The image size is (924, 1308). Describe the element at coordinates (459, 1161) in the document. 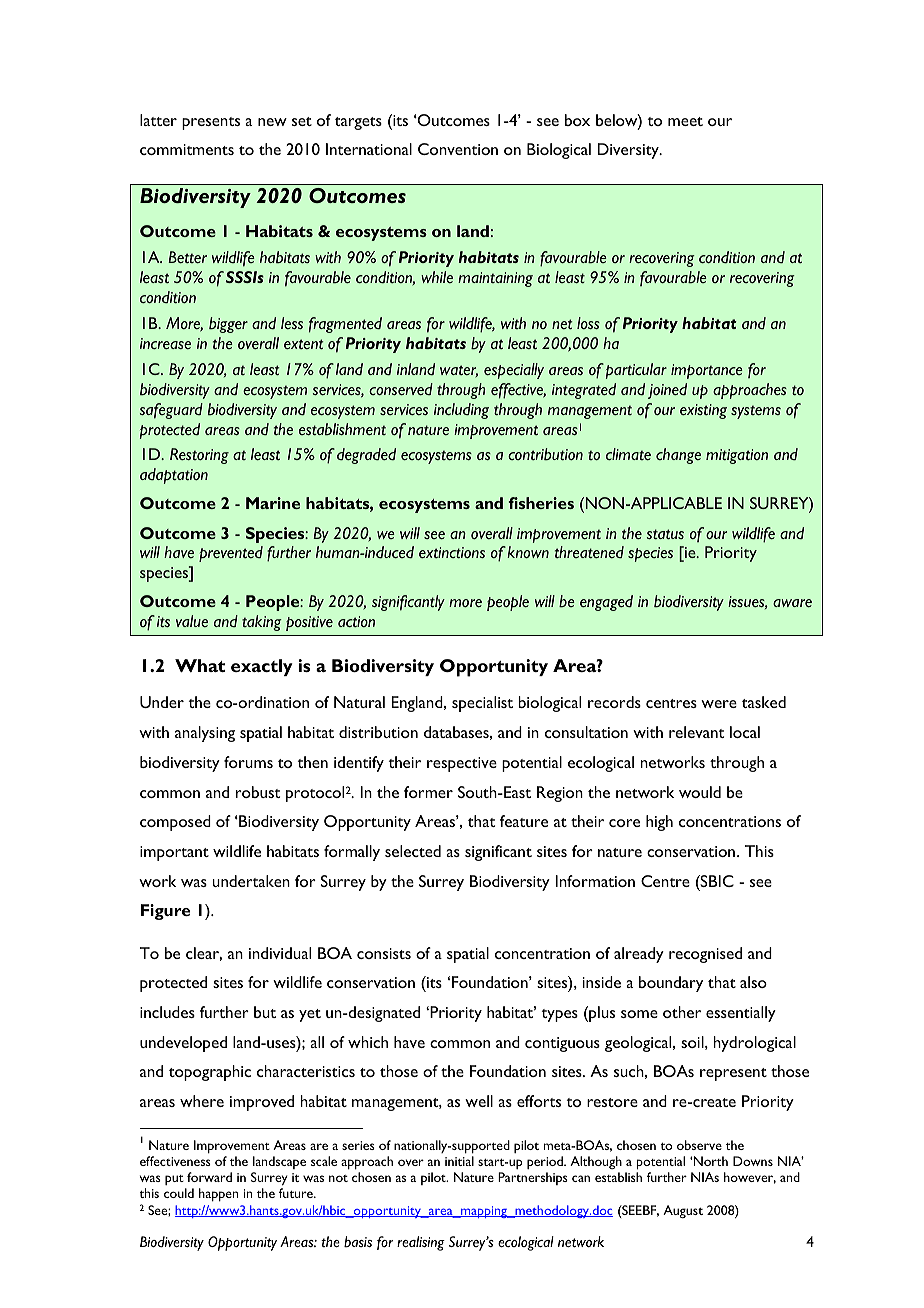

I see `initial` at that location.
